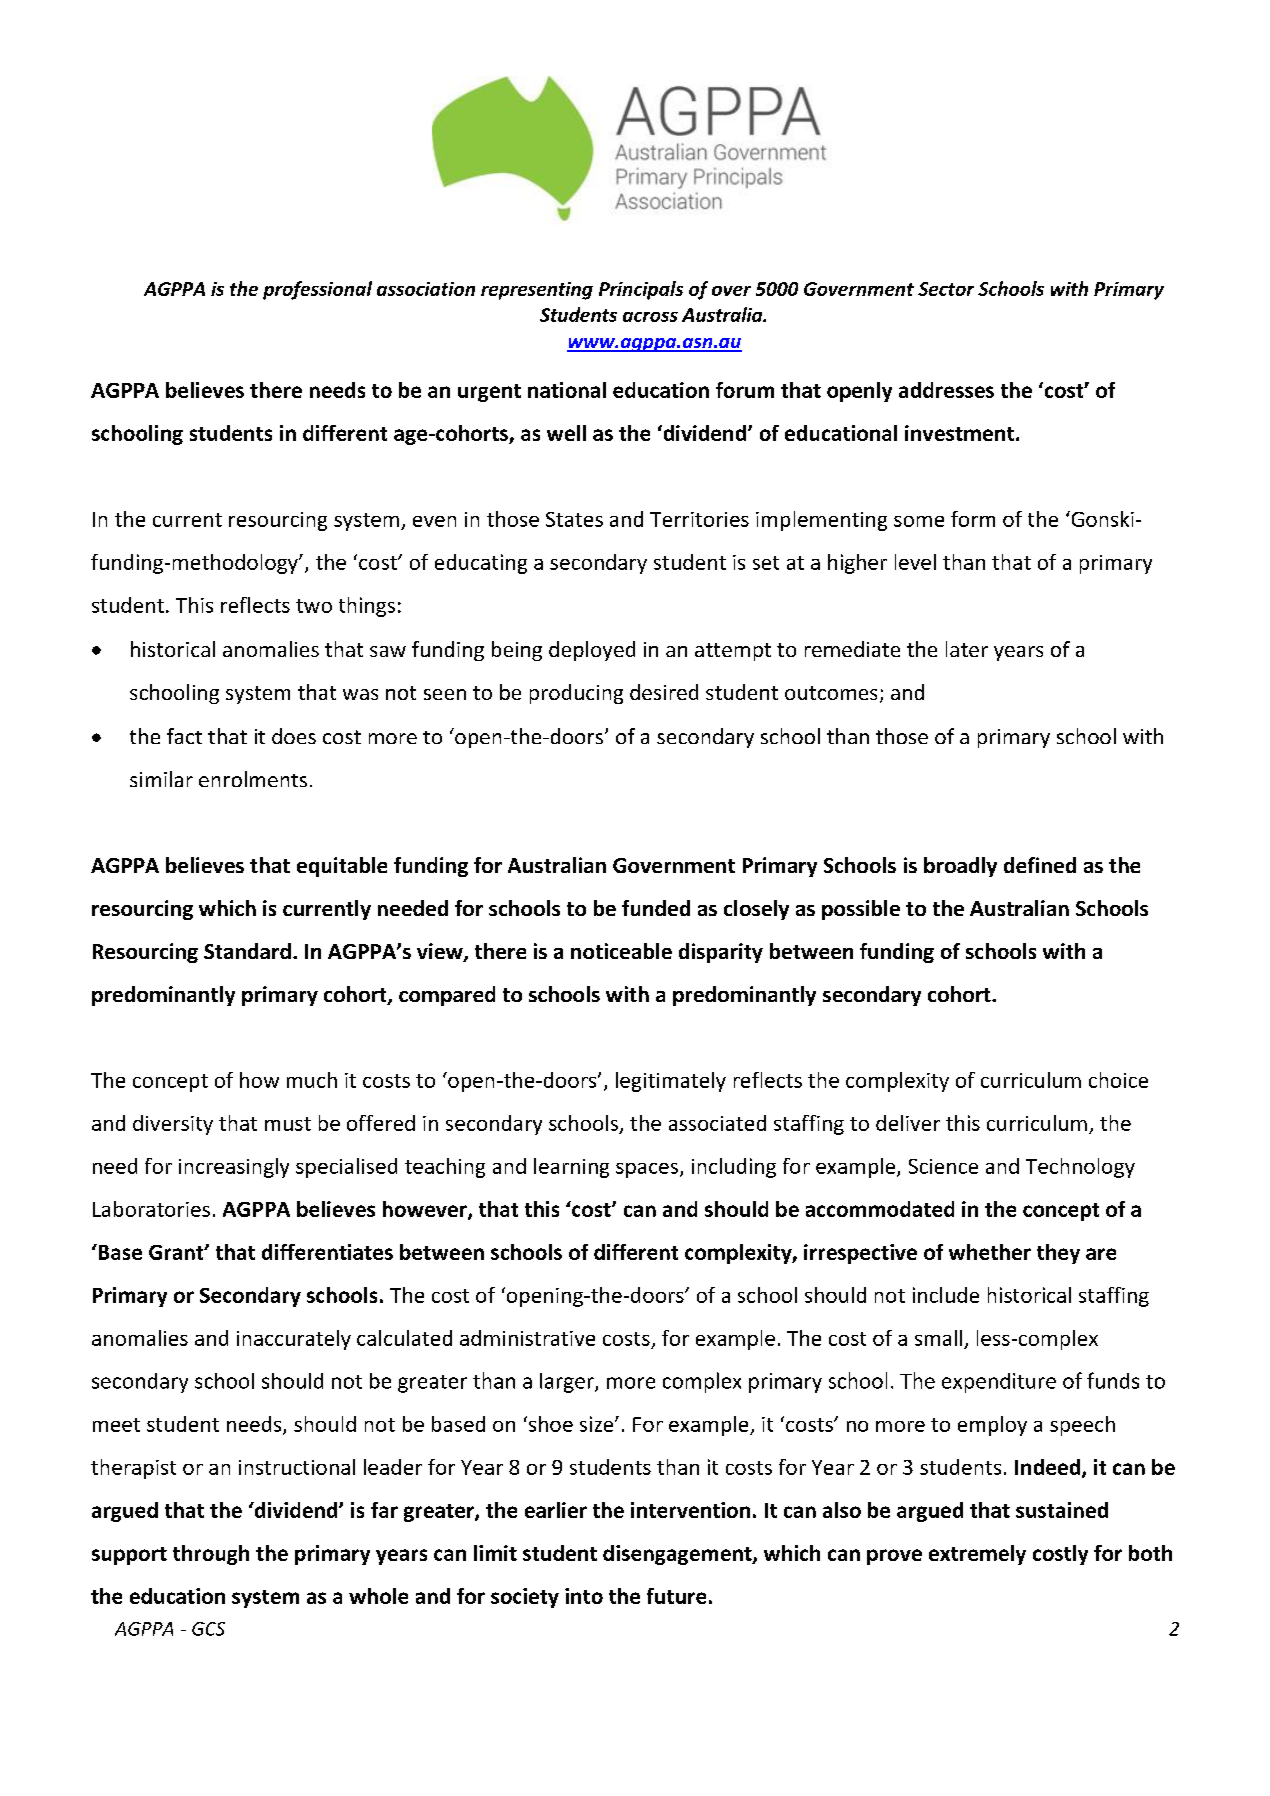 This image has height=1796, width=1270. I want to click on professional, so click(317, 290).
